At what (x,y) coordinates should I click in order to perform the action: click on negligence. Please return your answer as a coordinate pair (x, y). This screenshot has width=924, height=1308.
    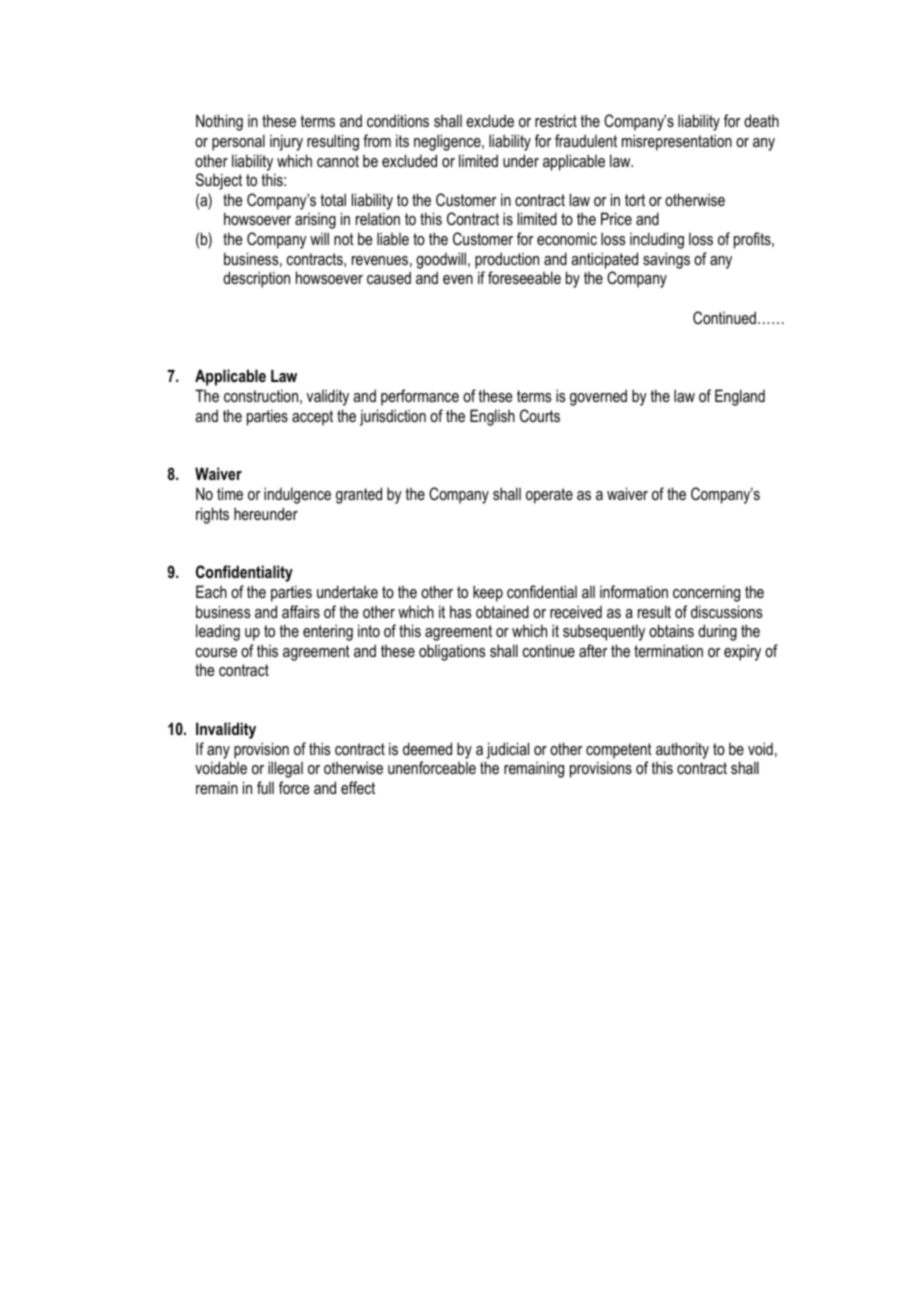
    Looking at the image, I should click on (448, 142).
